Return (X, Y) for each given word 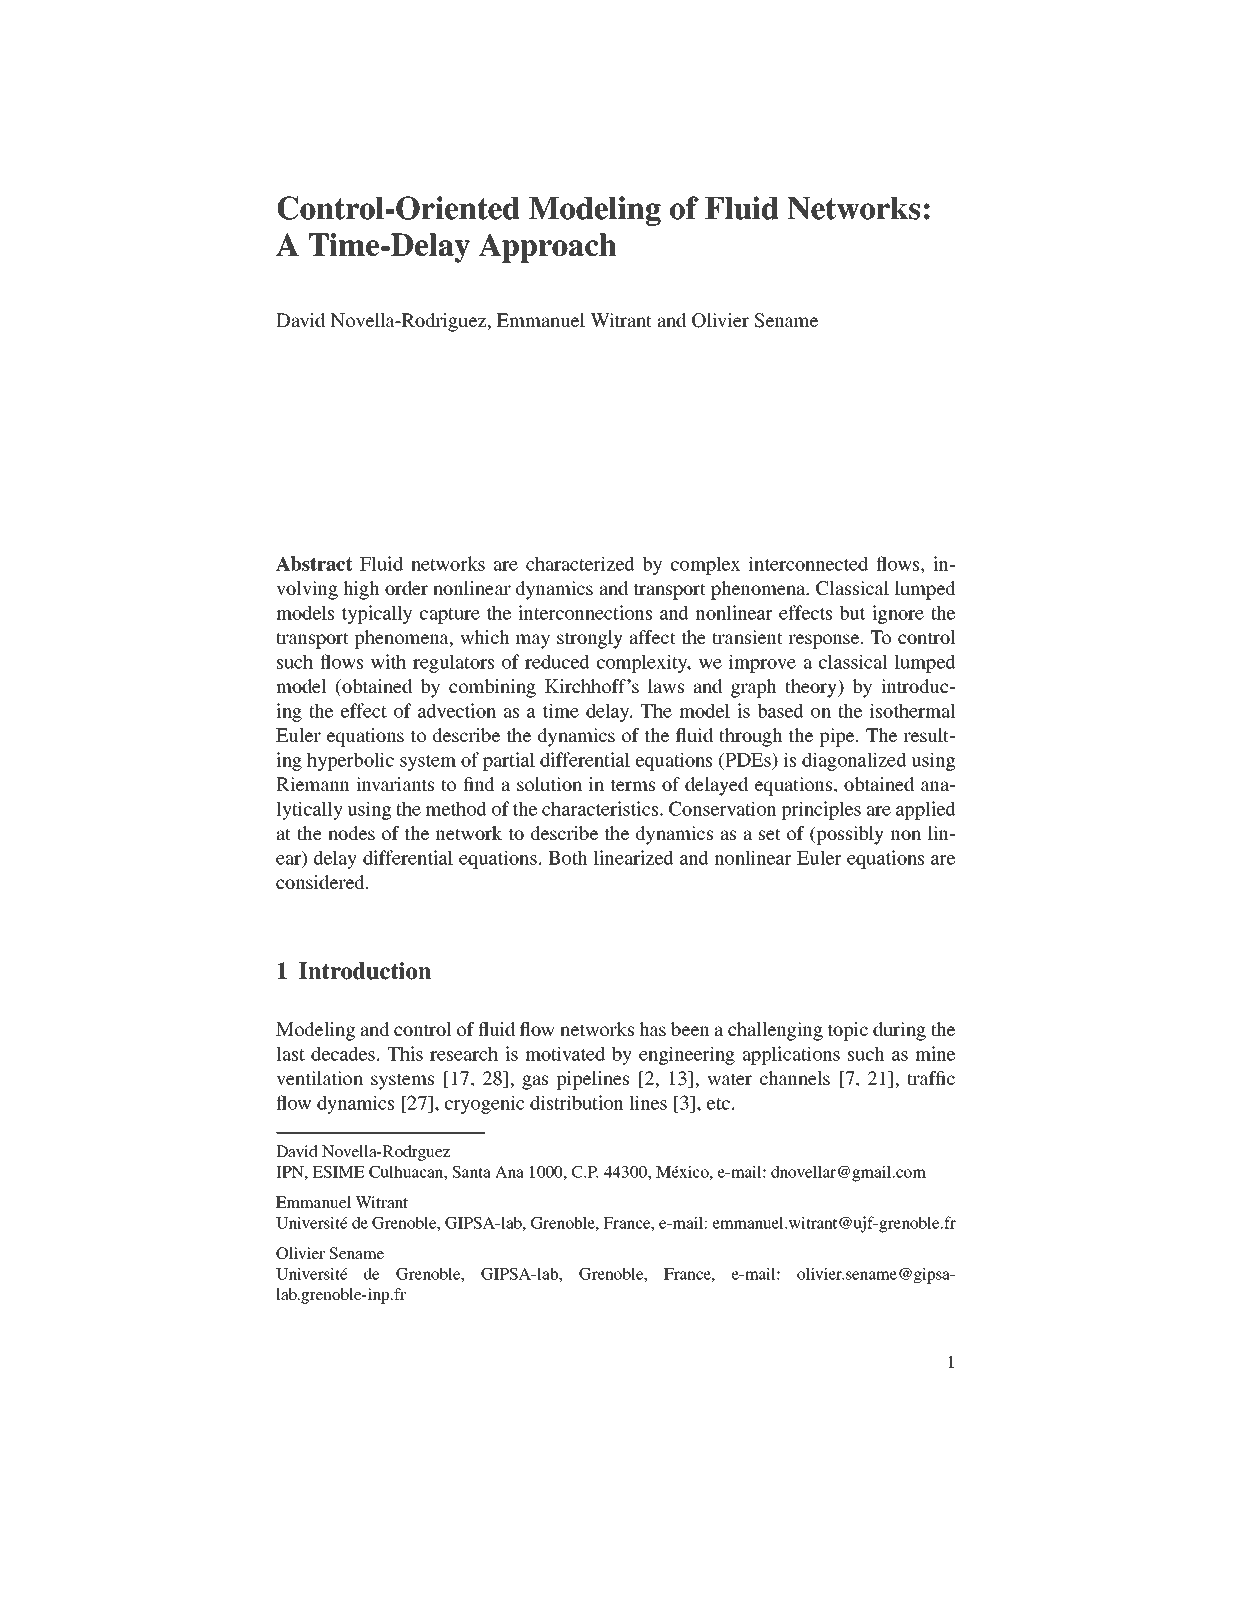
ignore (898, 614)
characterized (580, 563)
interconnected (808, 563)
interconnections (585, 612)
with (388, 661)
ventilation (319, 1078)
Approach (548, 248)
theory (812, 688)
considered (321, 882)
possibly (849, 835)
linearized (634, 857)
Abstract (314, 563)
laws (666, 686)
